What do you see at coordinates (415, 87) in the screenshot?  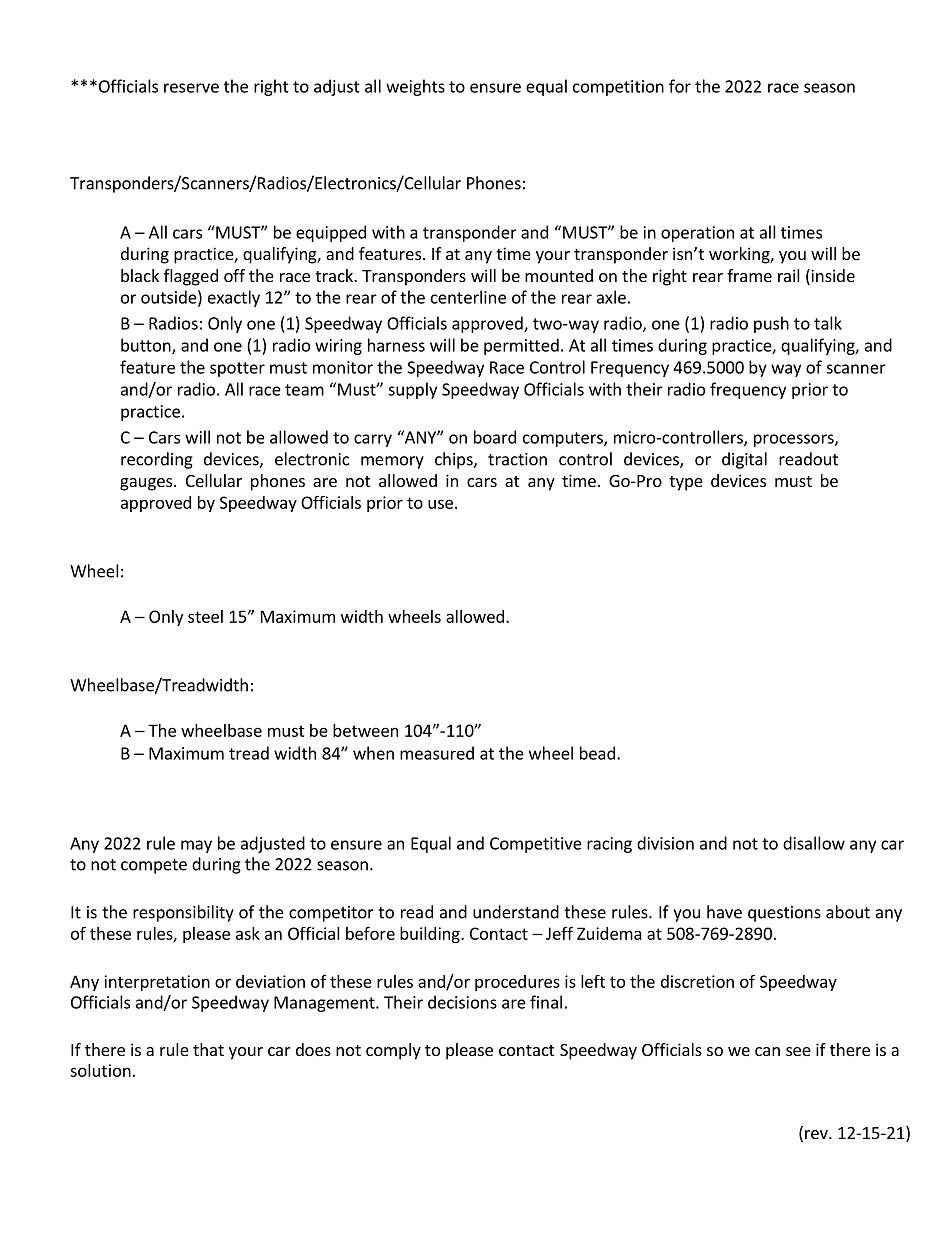 I see `weights` at bounding box center [415, 87].
